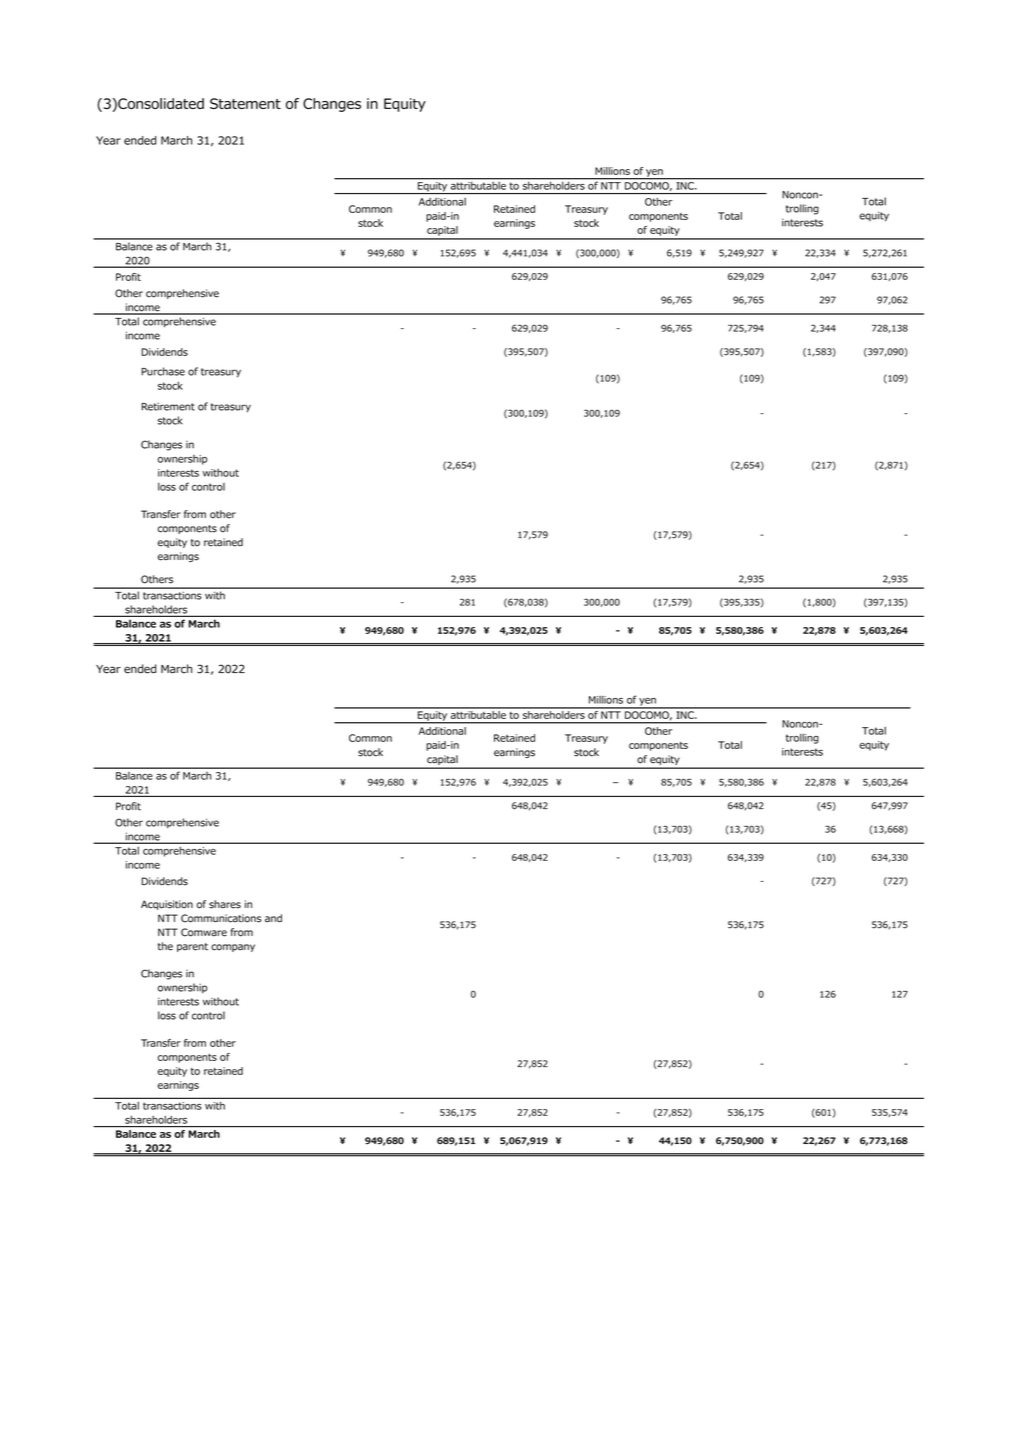  Describe the element at coordinates (273, 918) in the screenshot. I see `and` at that location.
